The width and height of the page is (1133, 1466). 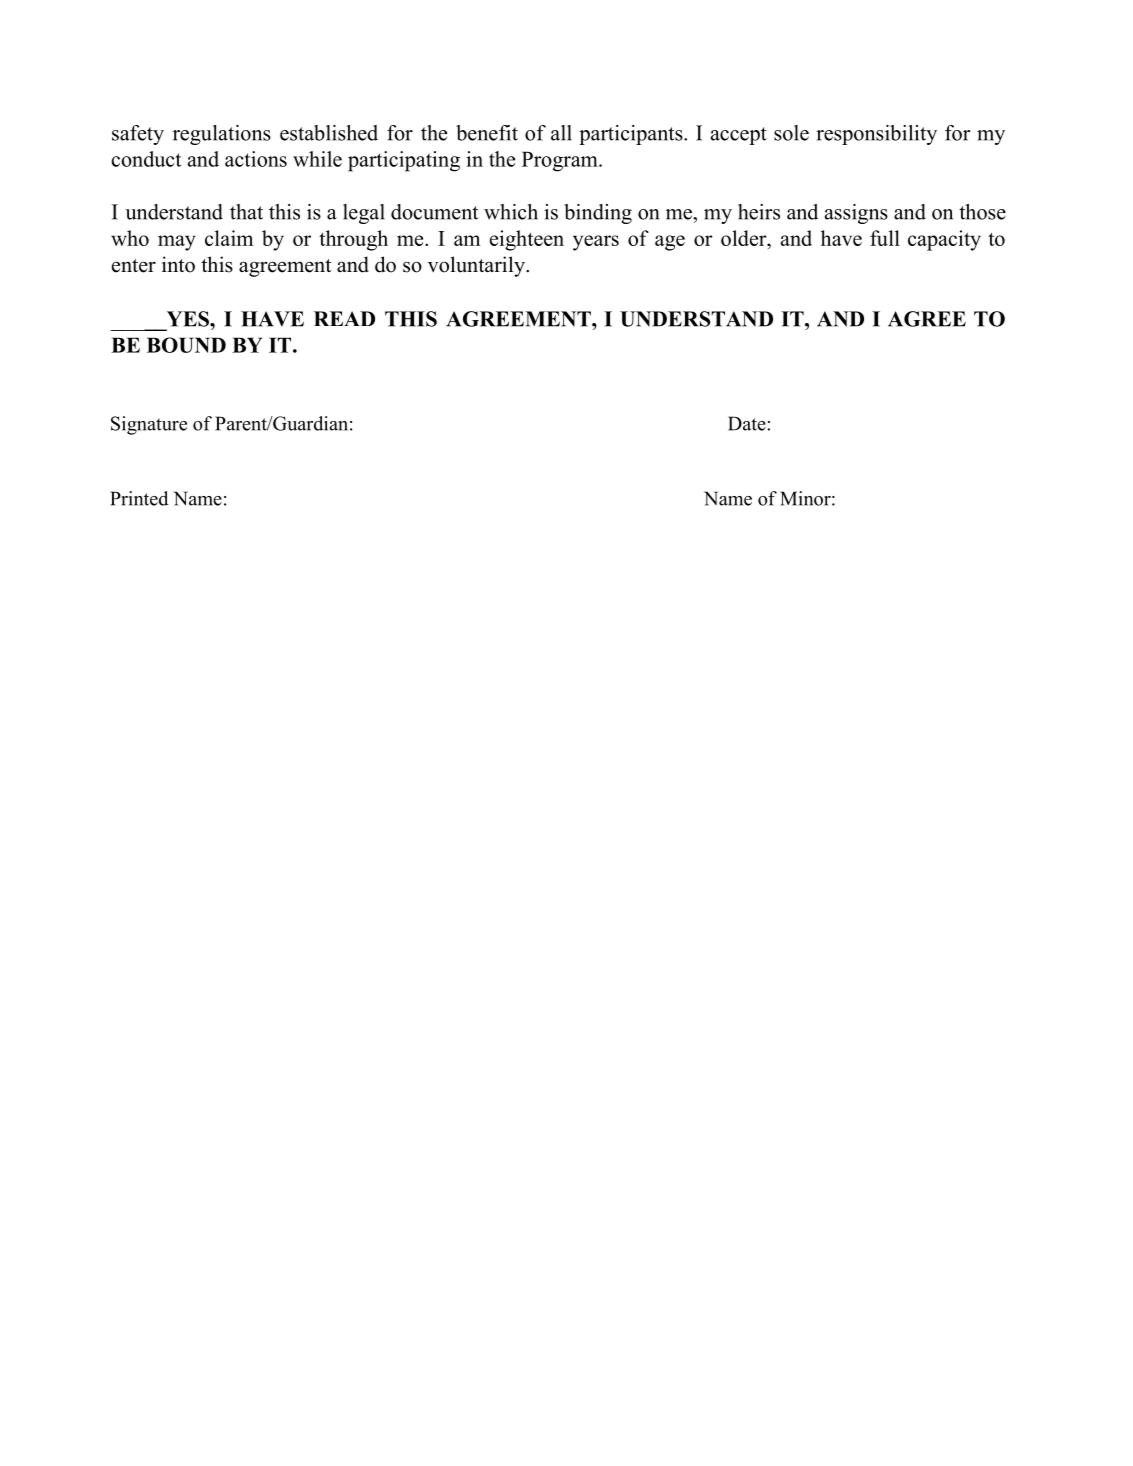 I want to click on regulations, so click(x=222, y=135).
